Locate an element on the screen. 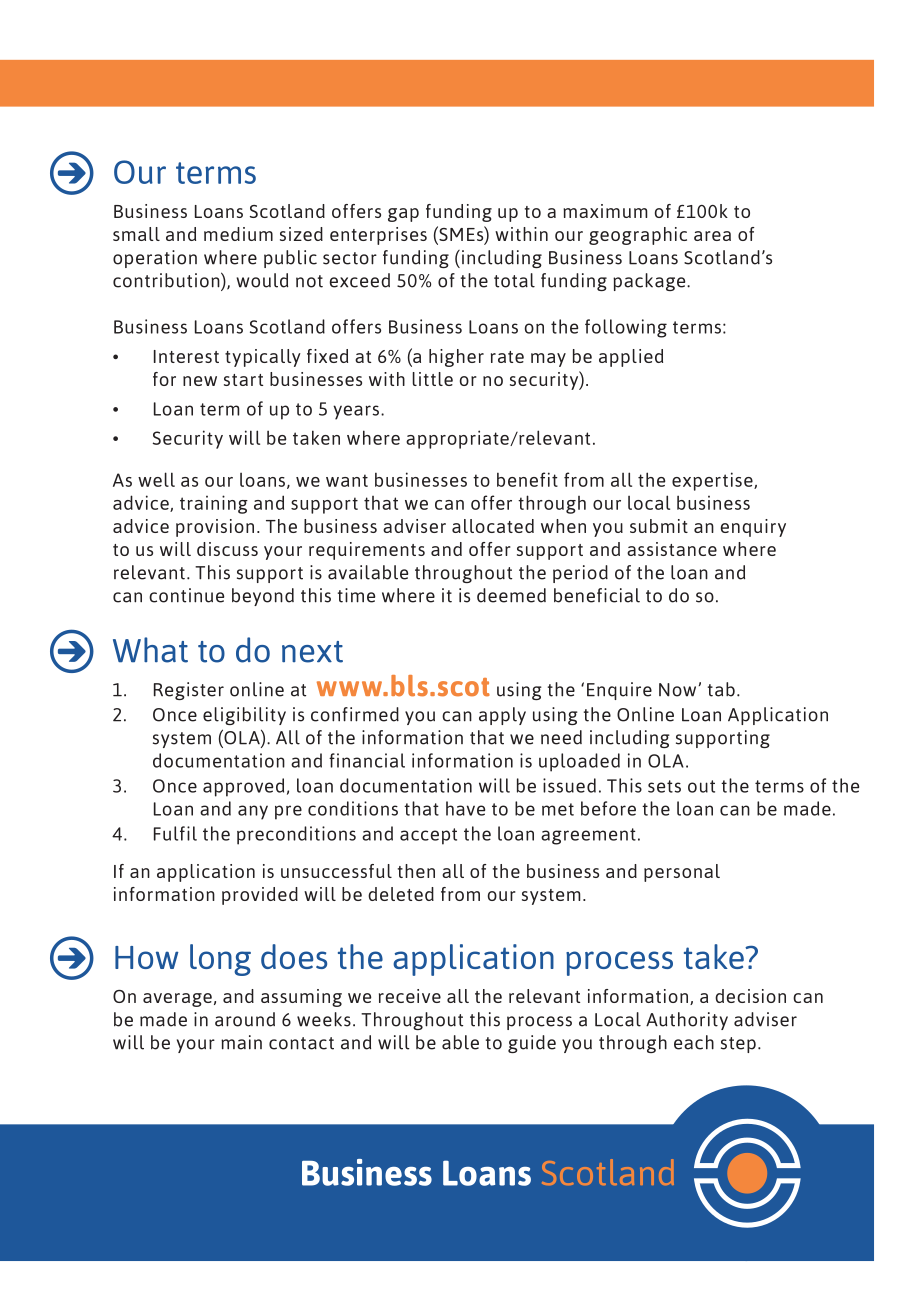 Image resolution: width=924 pixels, height=1311 pixels. allocated is located at coordinates (493, 526).
